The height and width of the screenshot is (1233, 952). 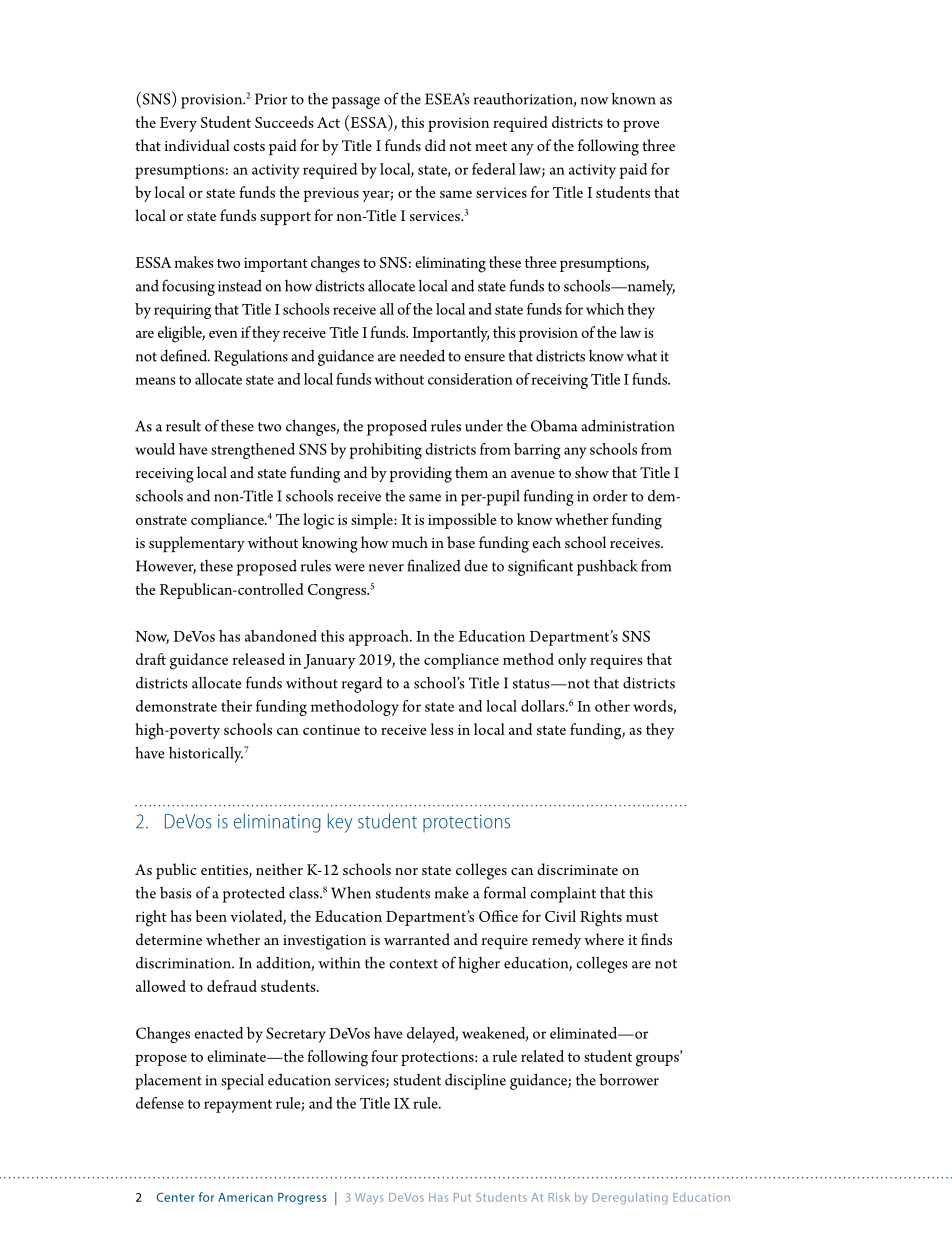 I want to click on result, so click(x=183, y=425).
